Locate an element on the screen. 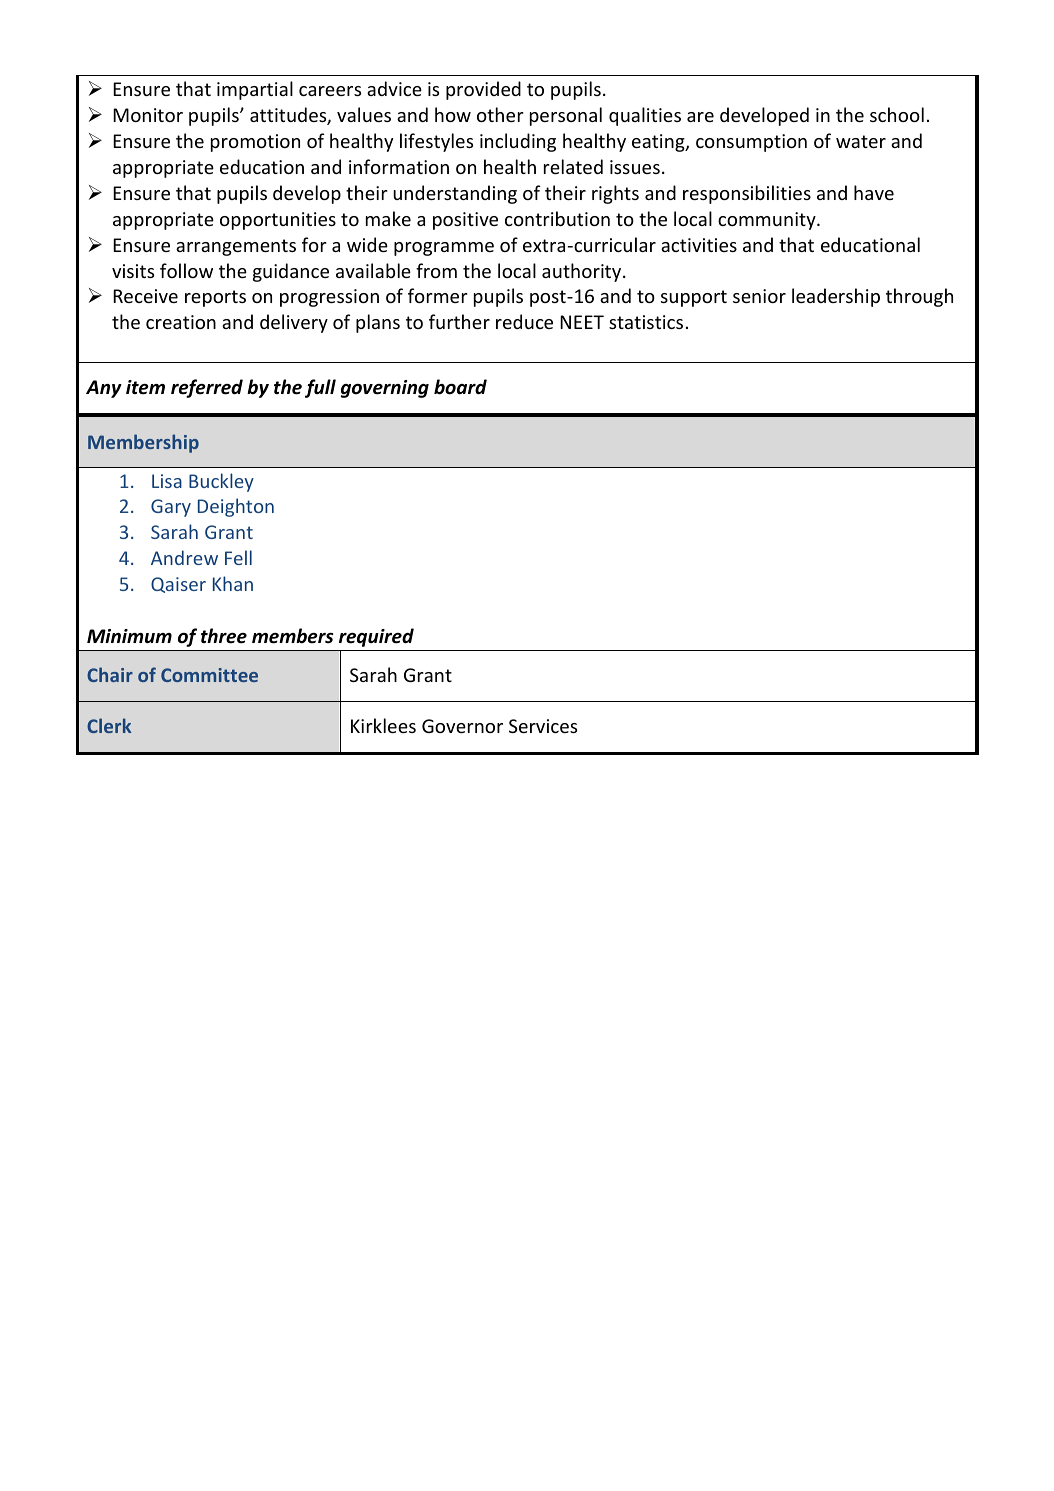 Image resolution: width=1054 pixels, height=1491 pixels. Committee is located at coordinates (209, 675).
